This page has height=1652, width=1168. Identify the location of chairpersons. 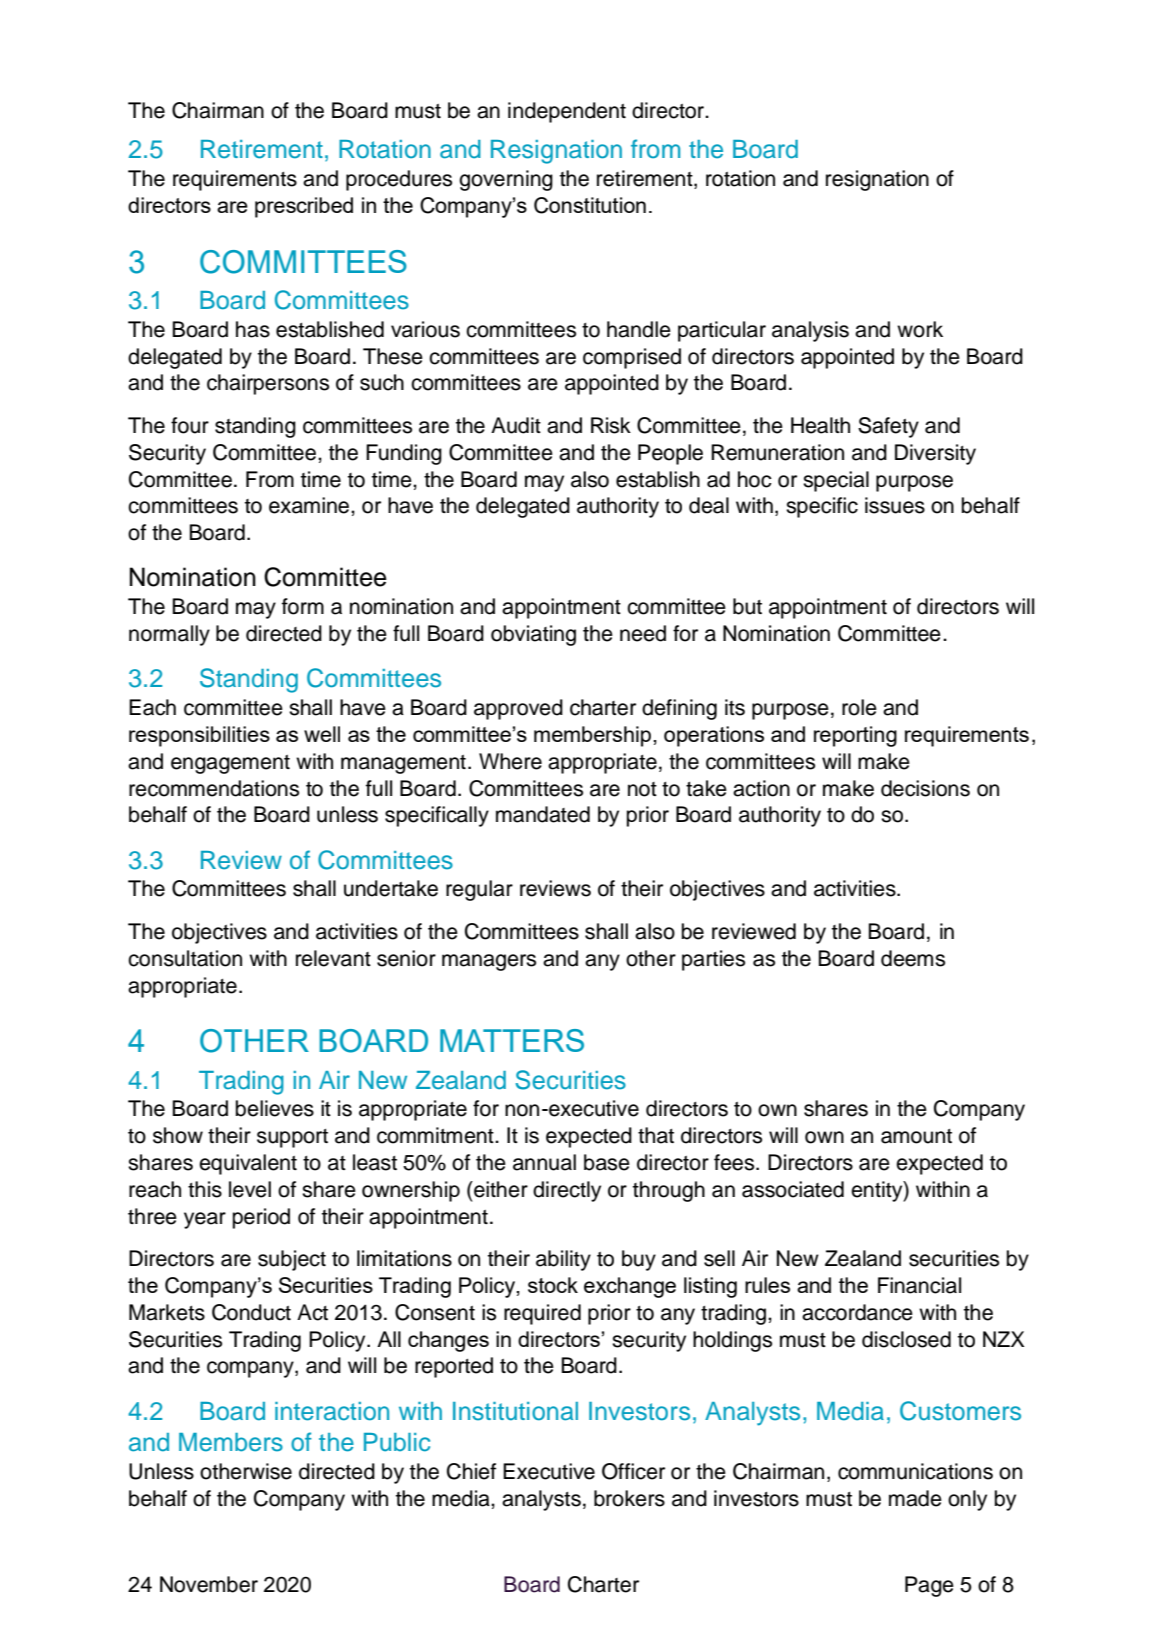
(268, 384).
